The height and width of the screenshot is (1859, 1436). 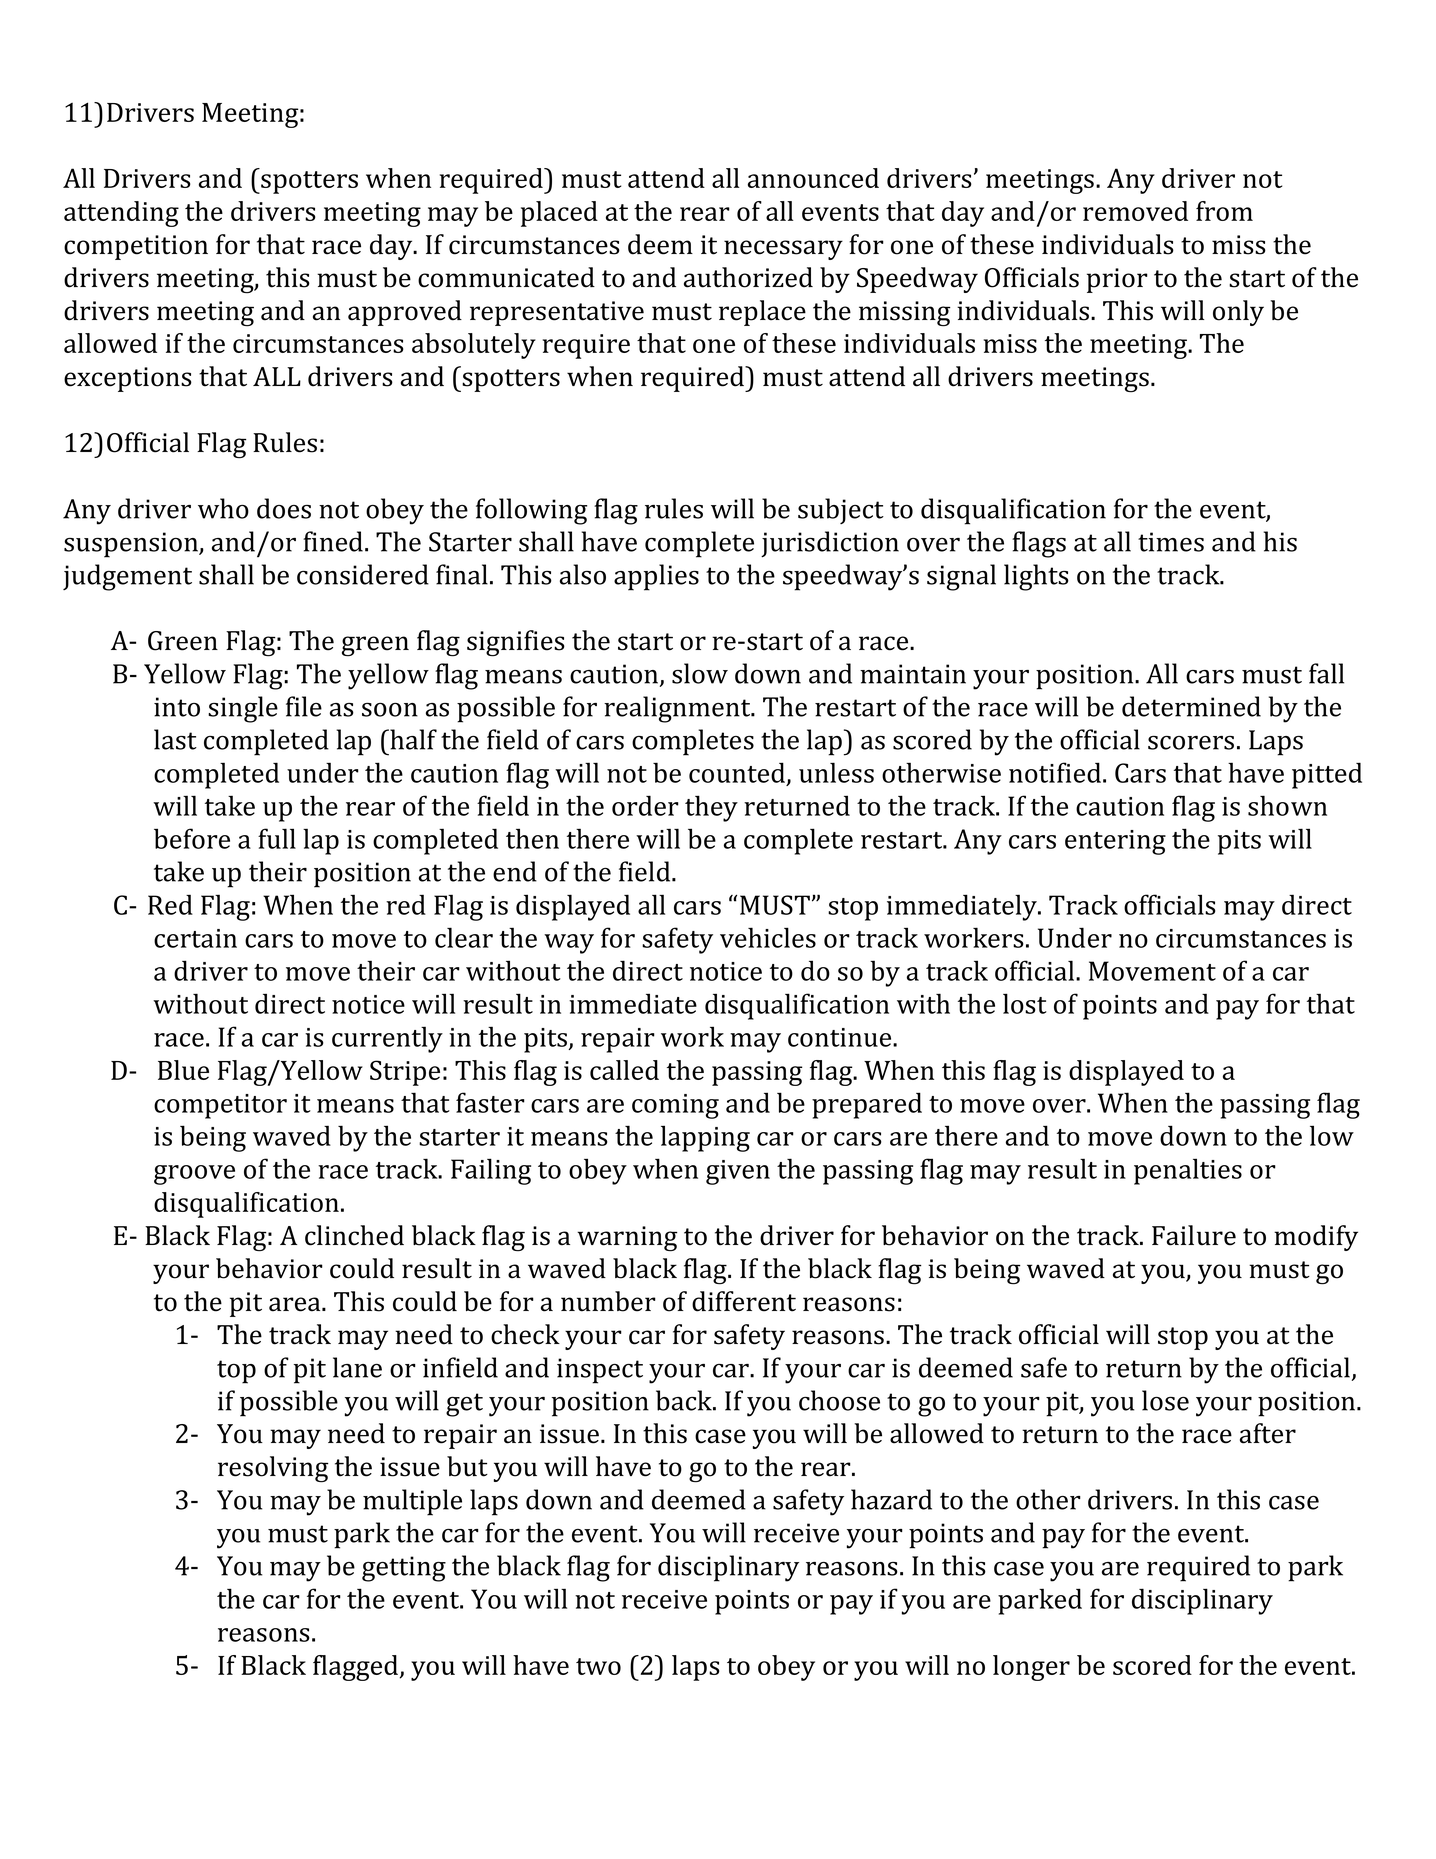 I want to click on determined, so click(x=1191, y=706).
